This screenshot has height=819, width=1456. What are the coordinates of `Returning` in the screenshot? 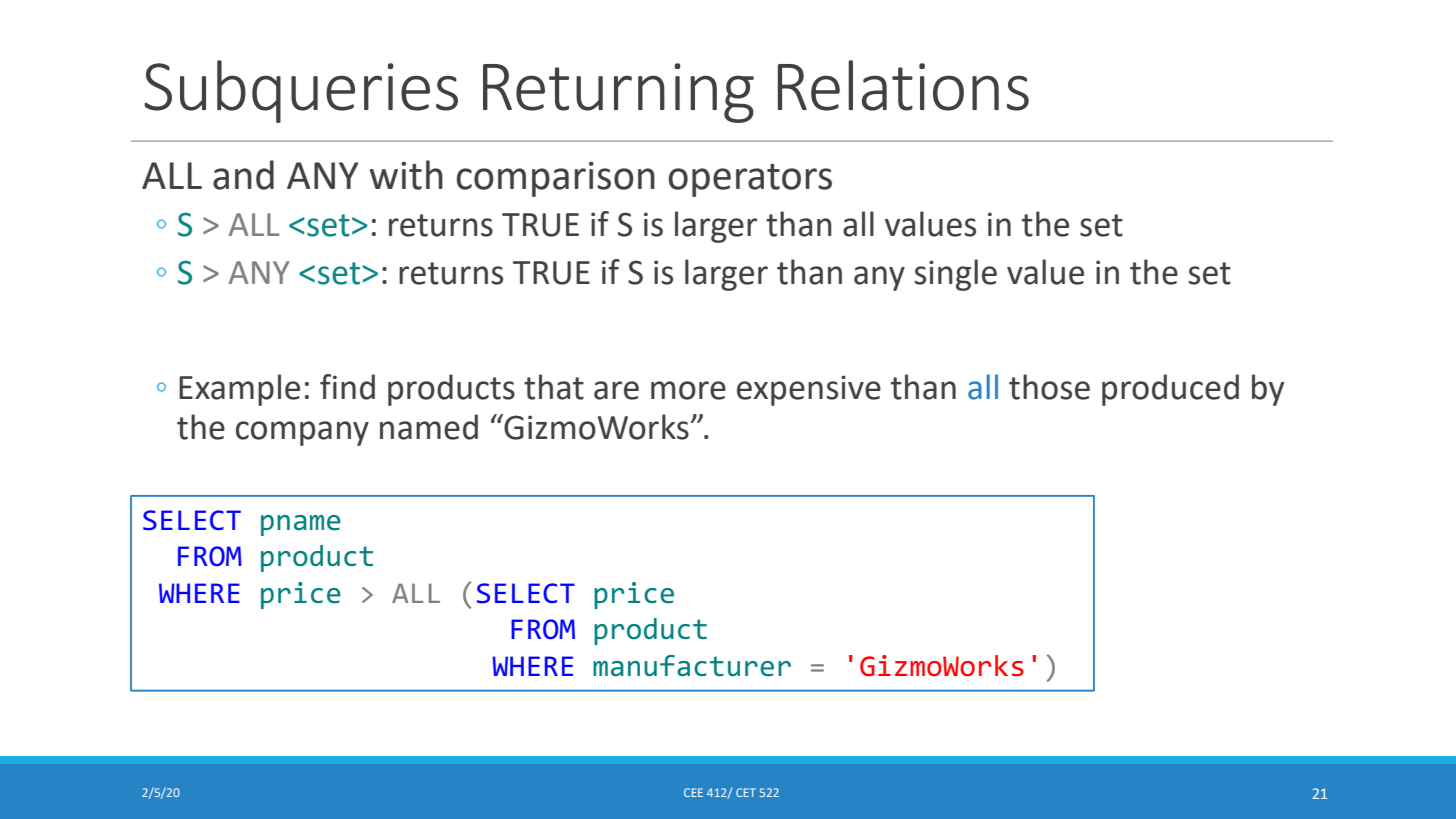 It's located at (618, 93).
